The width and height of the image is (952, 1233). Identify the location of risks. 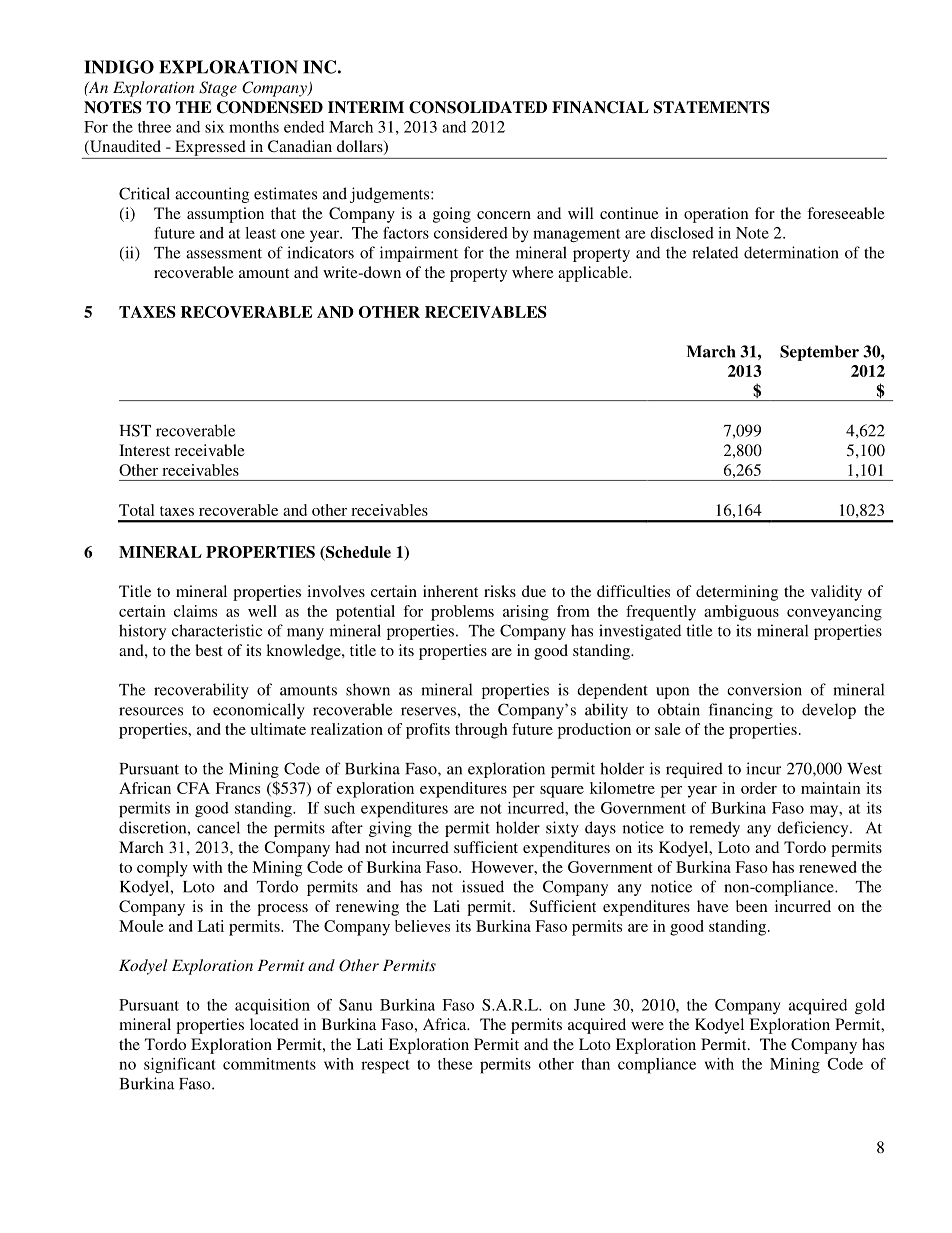
(500, 591).
